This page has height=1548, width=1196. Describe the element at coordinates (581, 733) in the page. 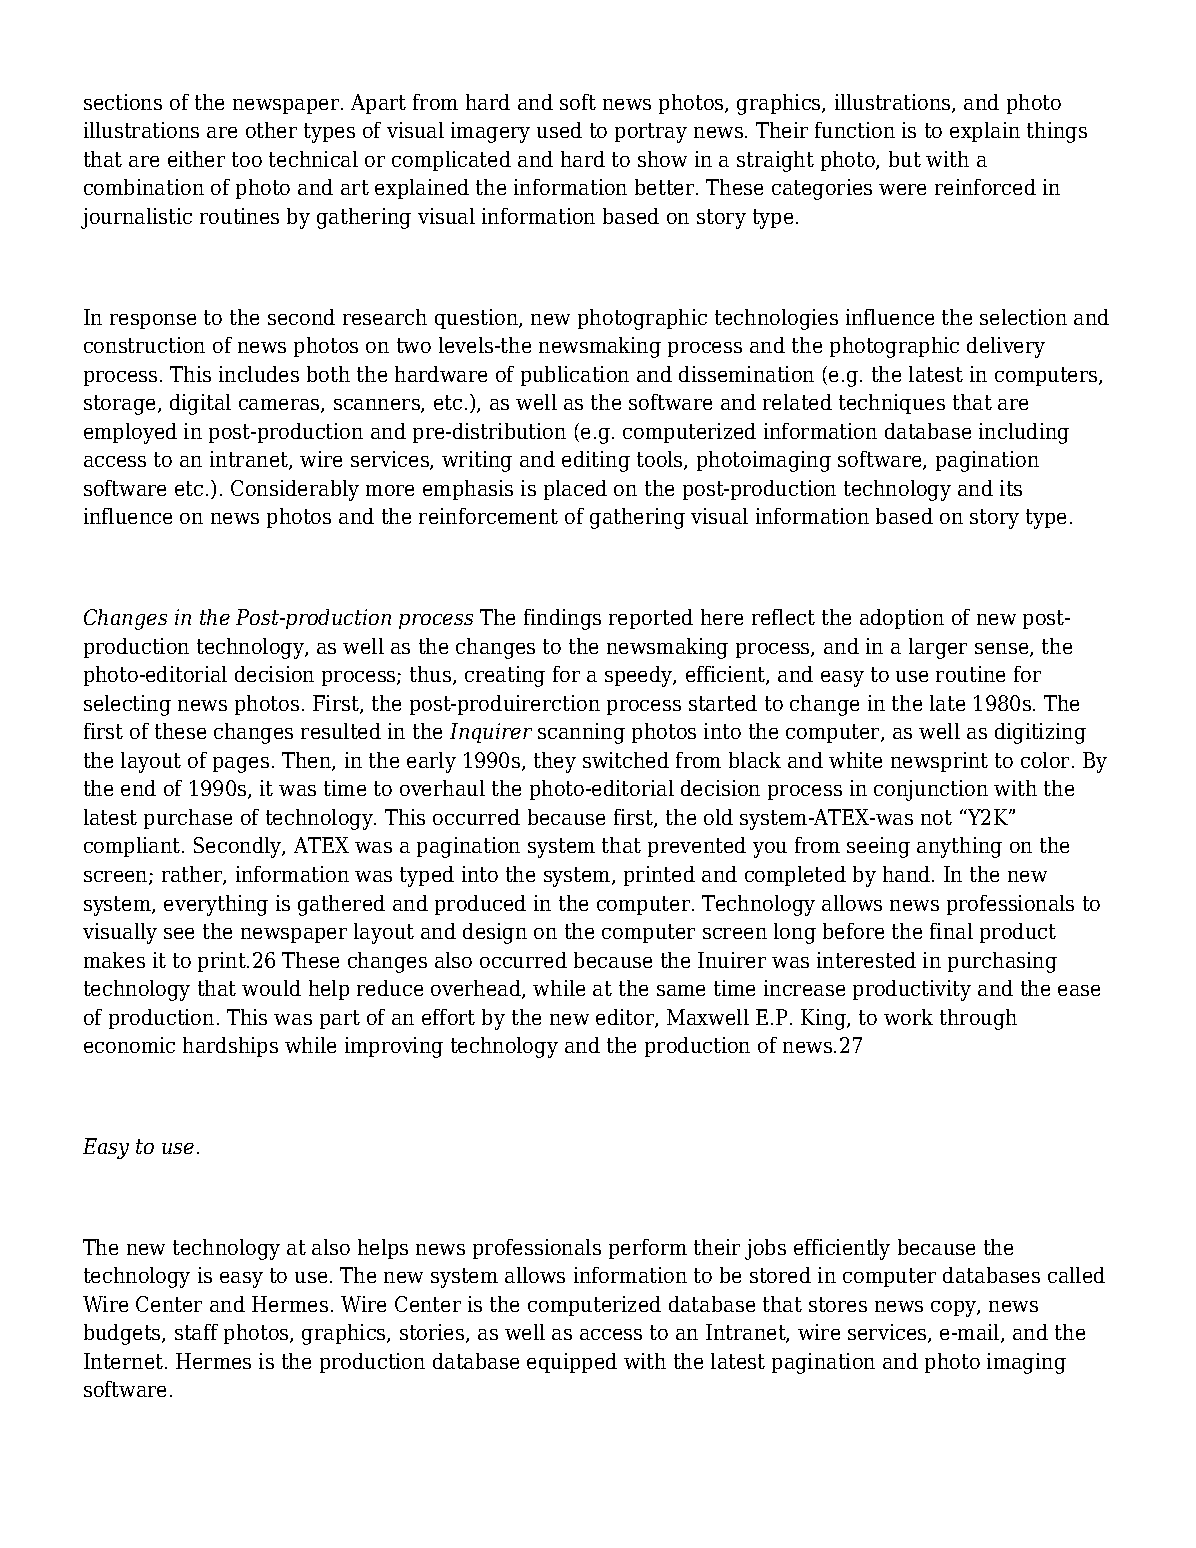

I see `scanning` at that location.
